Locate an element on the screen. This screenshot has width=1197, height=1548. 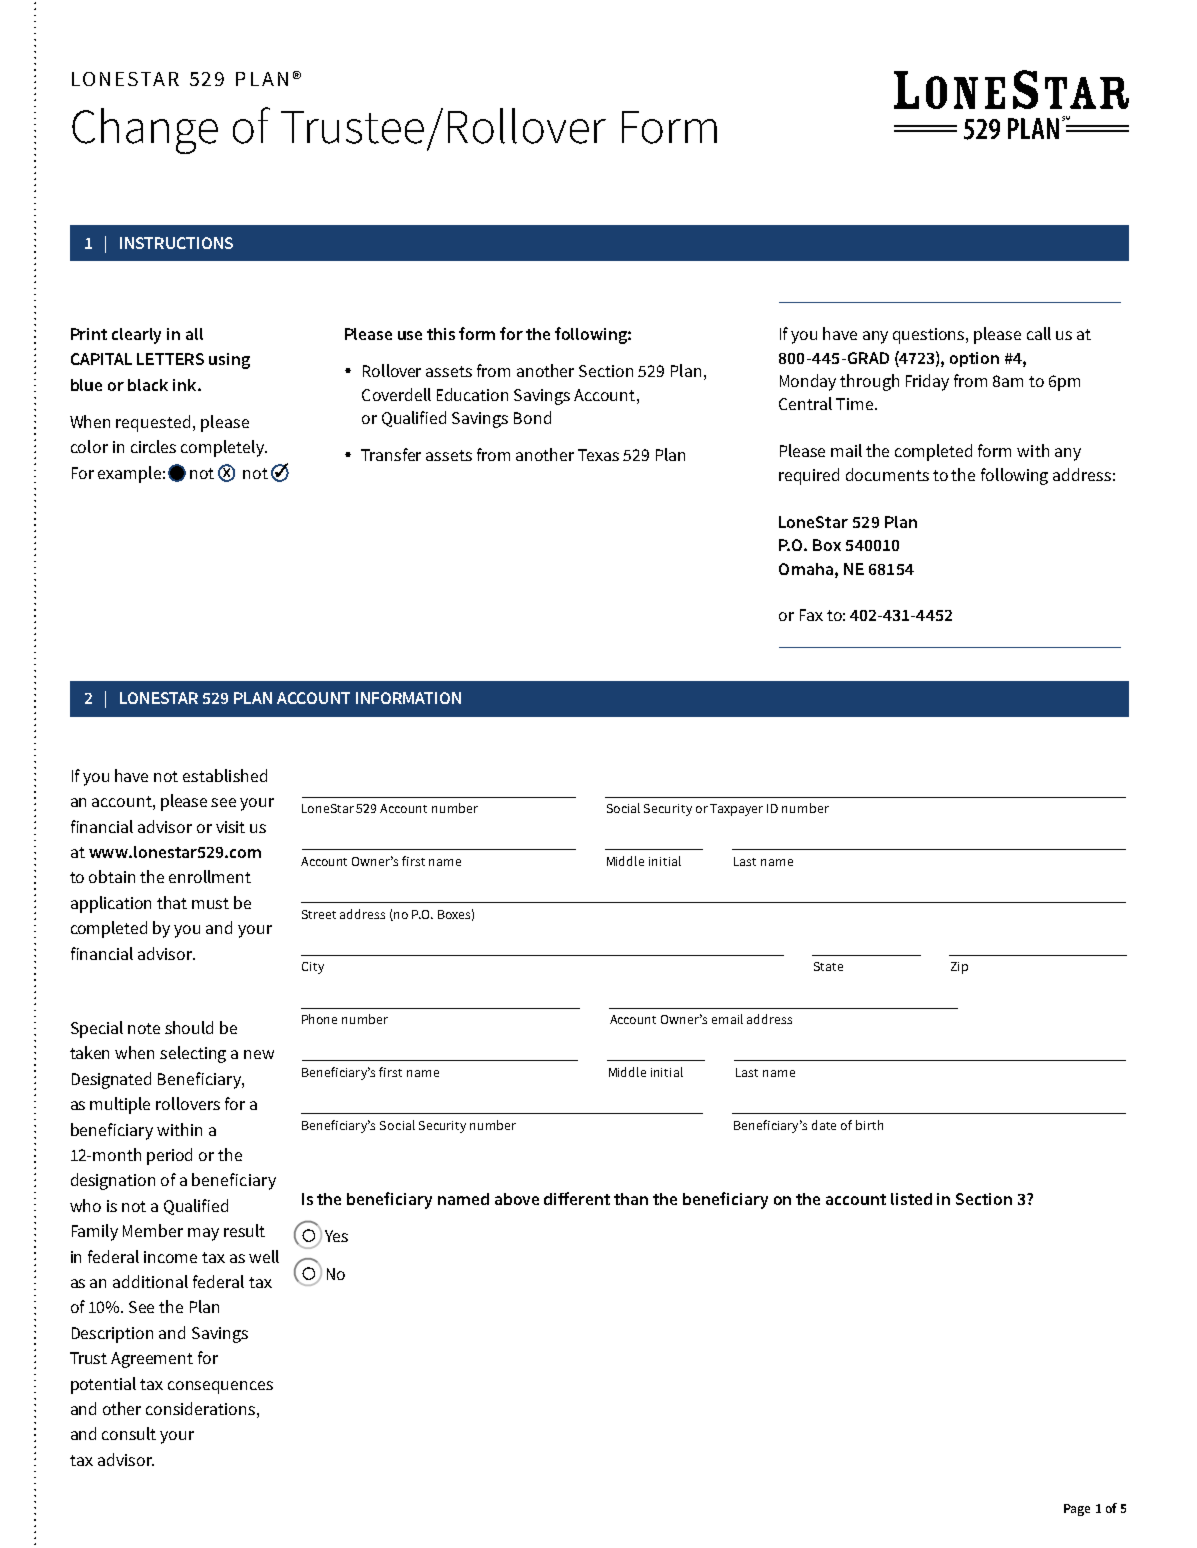
visit is located at coordinates (230, 827).
